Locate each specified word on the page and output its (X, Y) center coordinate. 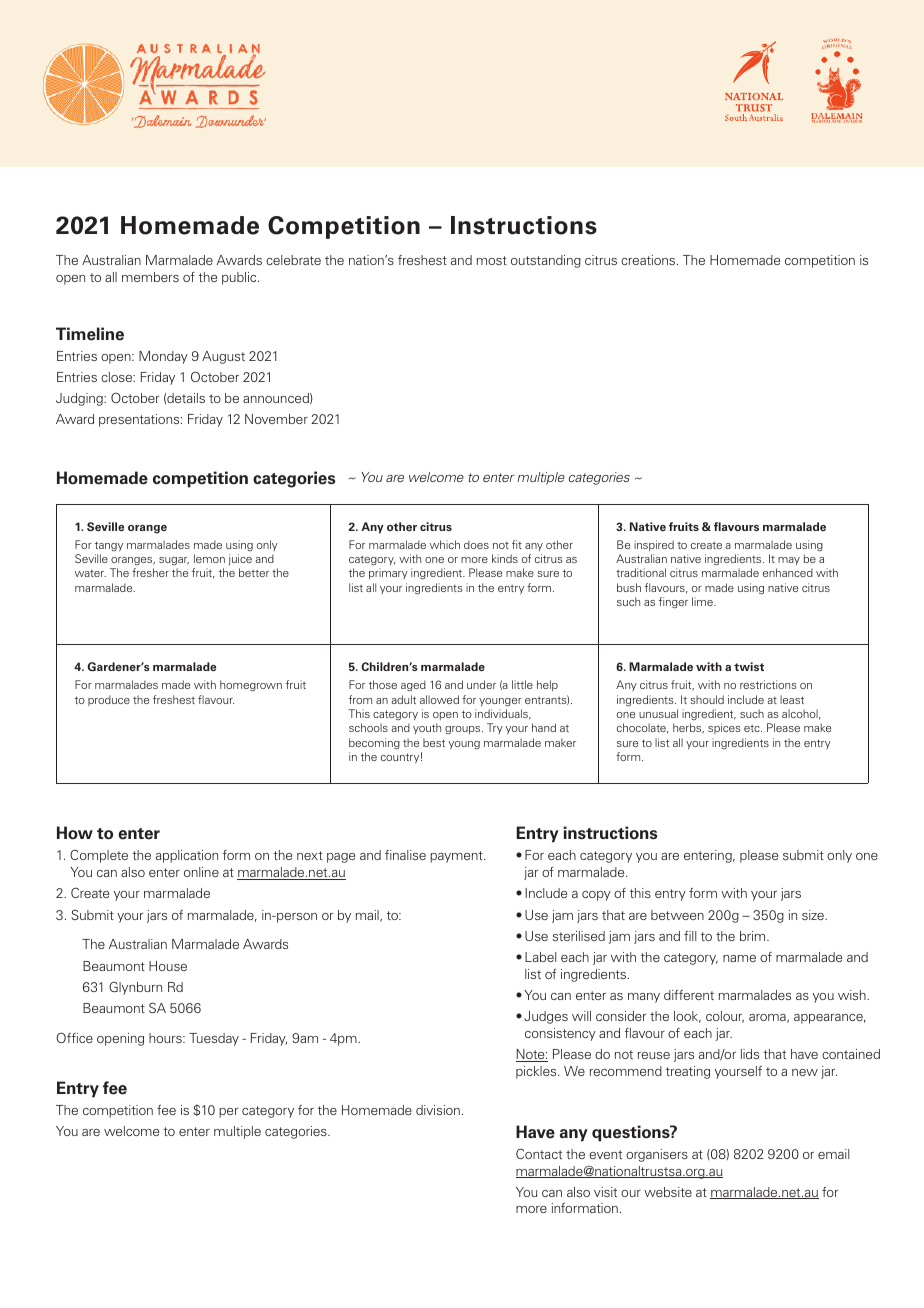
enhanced (788, 572)
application (187, 856)
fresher (150, 572)
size (814, 915)
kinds (505, 558)
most (492, 260)
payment (457, 857)
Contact (539, 1153)
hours (166, 1038)
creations (649, 260)
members (150, 277)
